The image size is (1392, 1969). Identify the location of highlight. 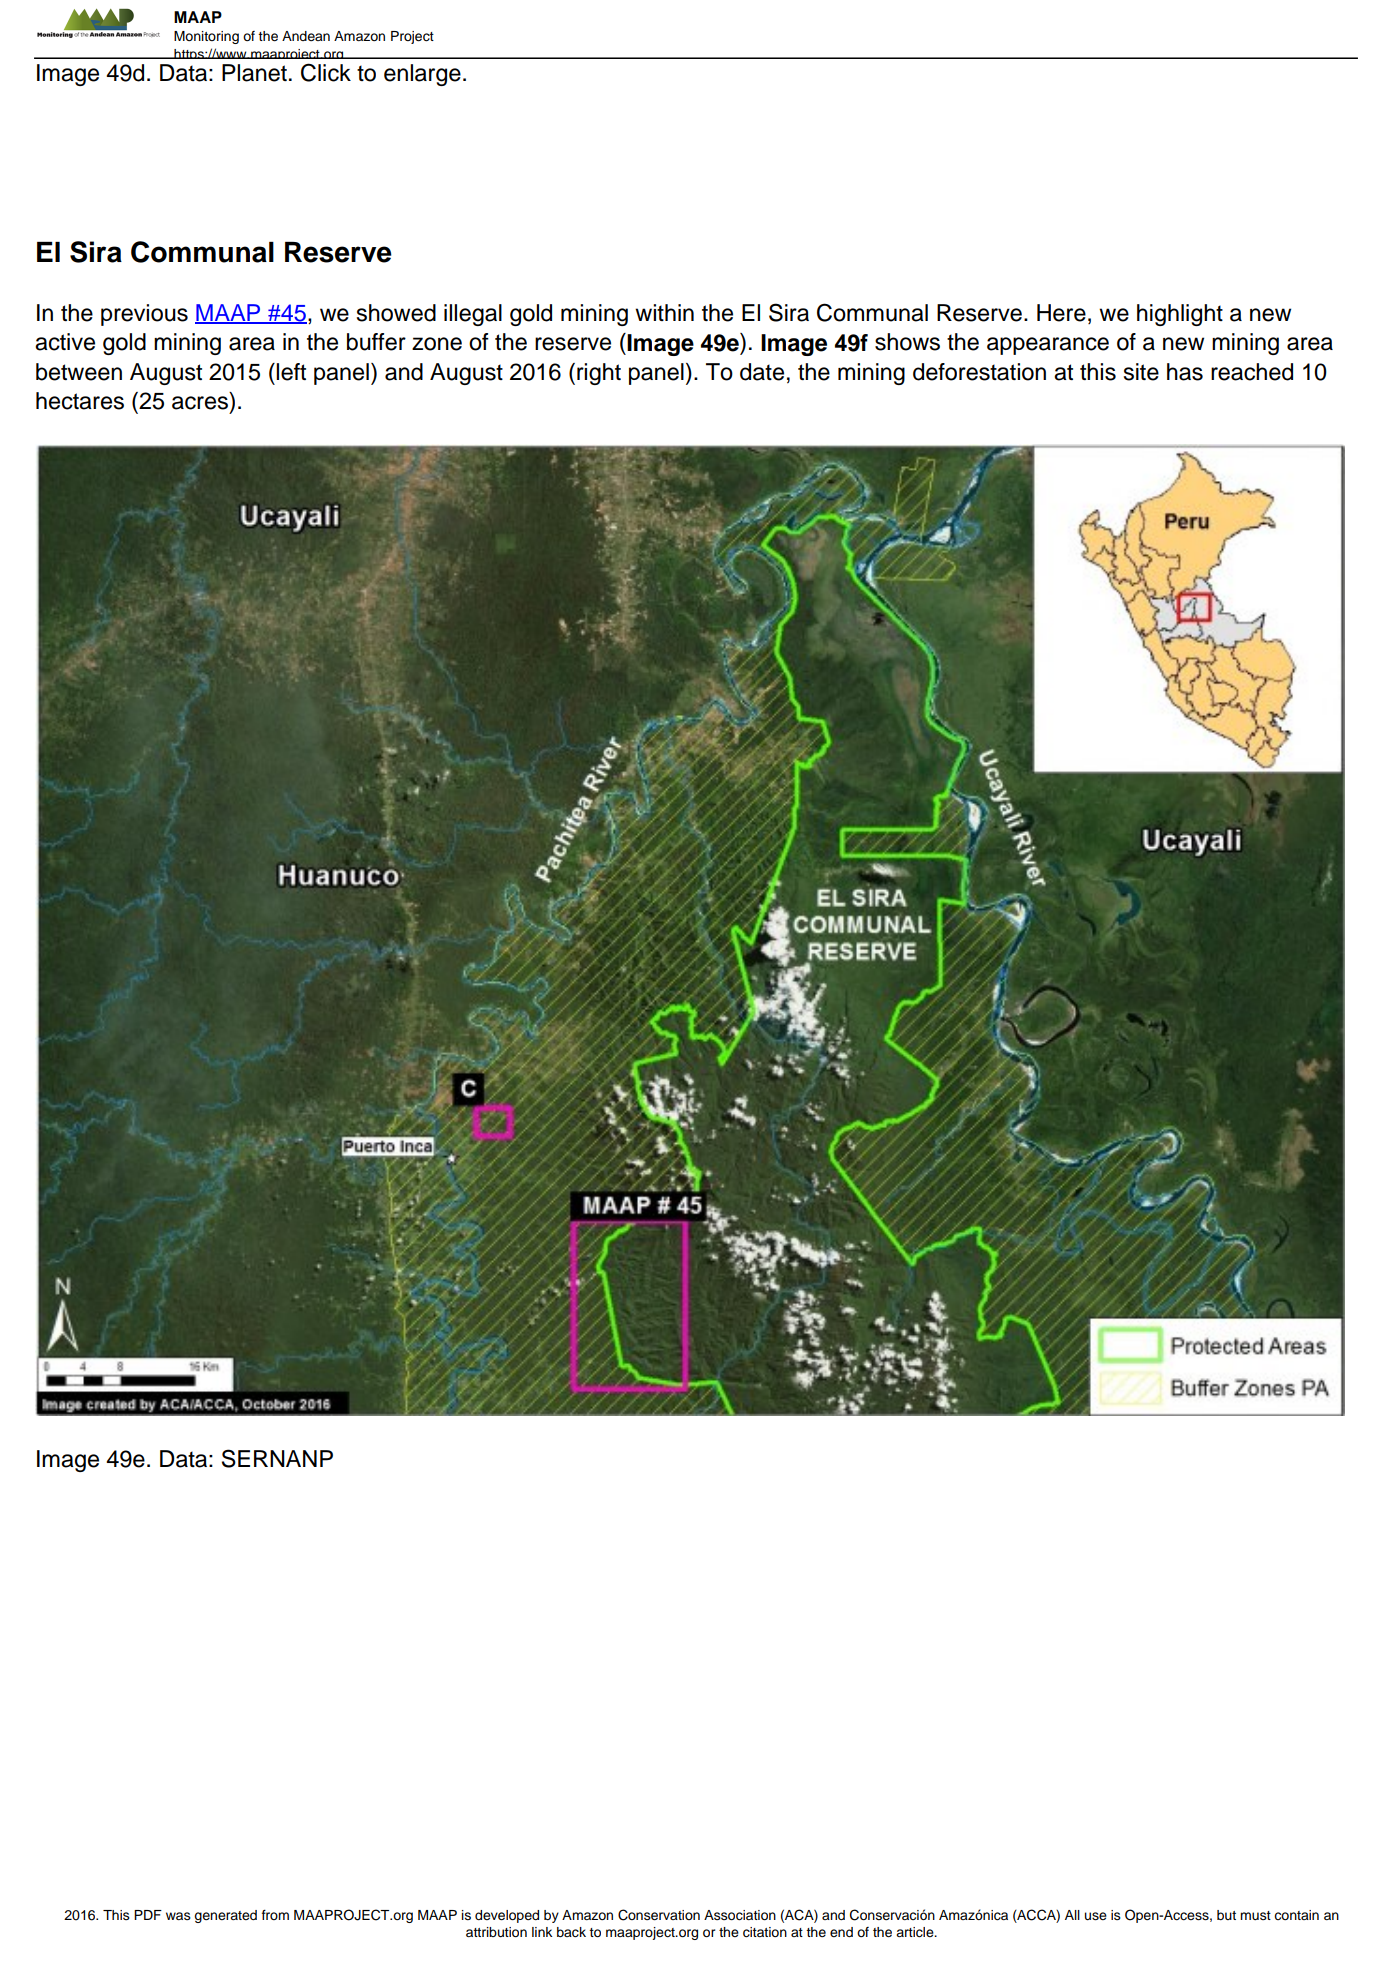
(1180, 315).
